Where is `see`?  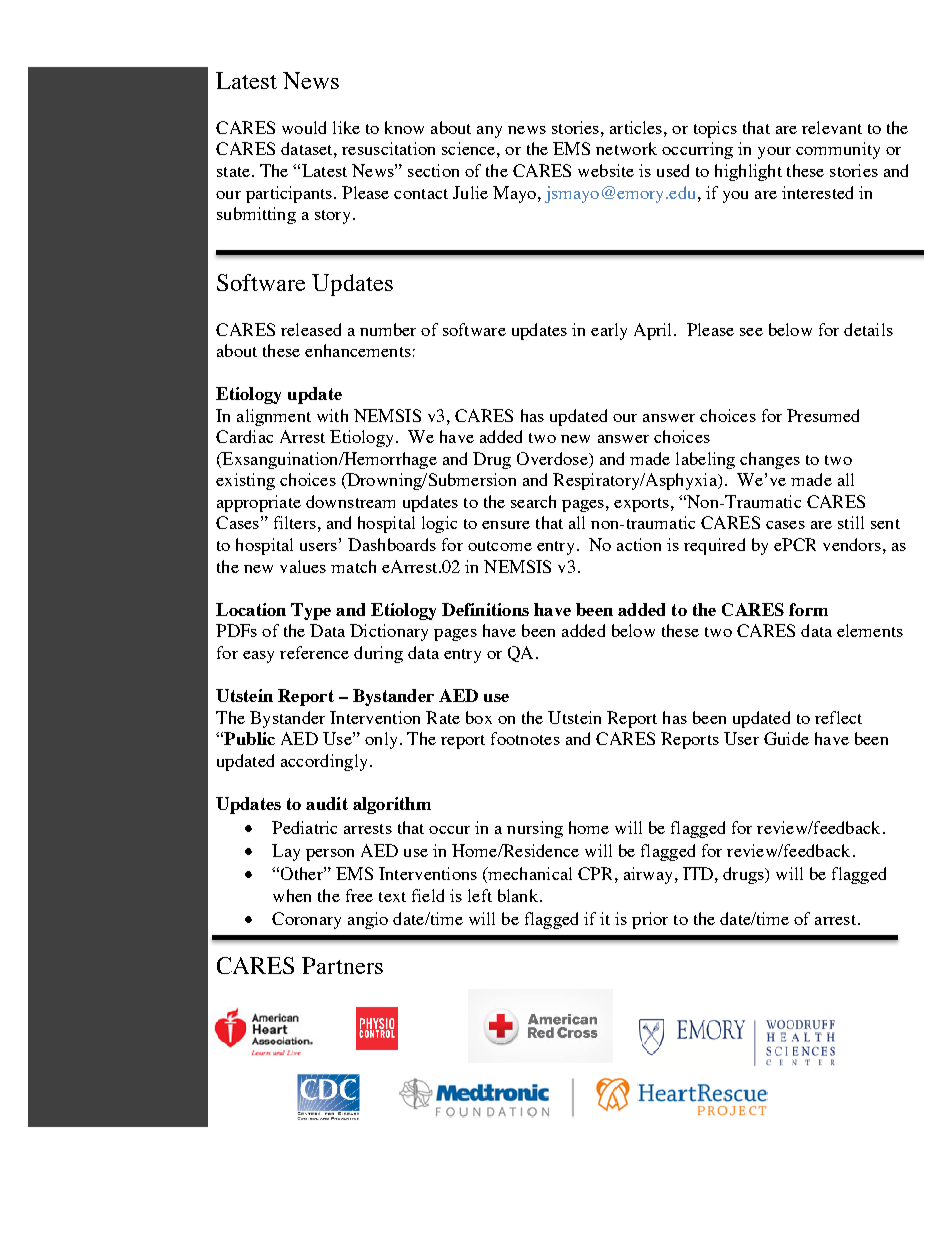 see is located at coordinates (751, 332).
